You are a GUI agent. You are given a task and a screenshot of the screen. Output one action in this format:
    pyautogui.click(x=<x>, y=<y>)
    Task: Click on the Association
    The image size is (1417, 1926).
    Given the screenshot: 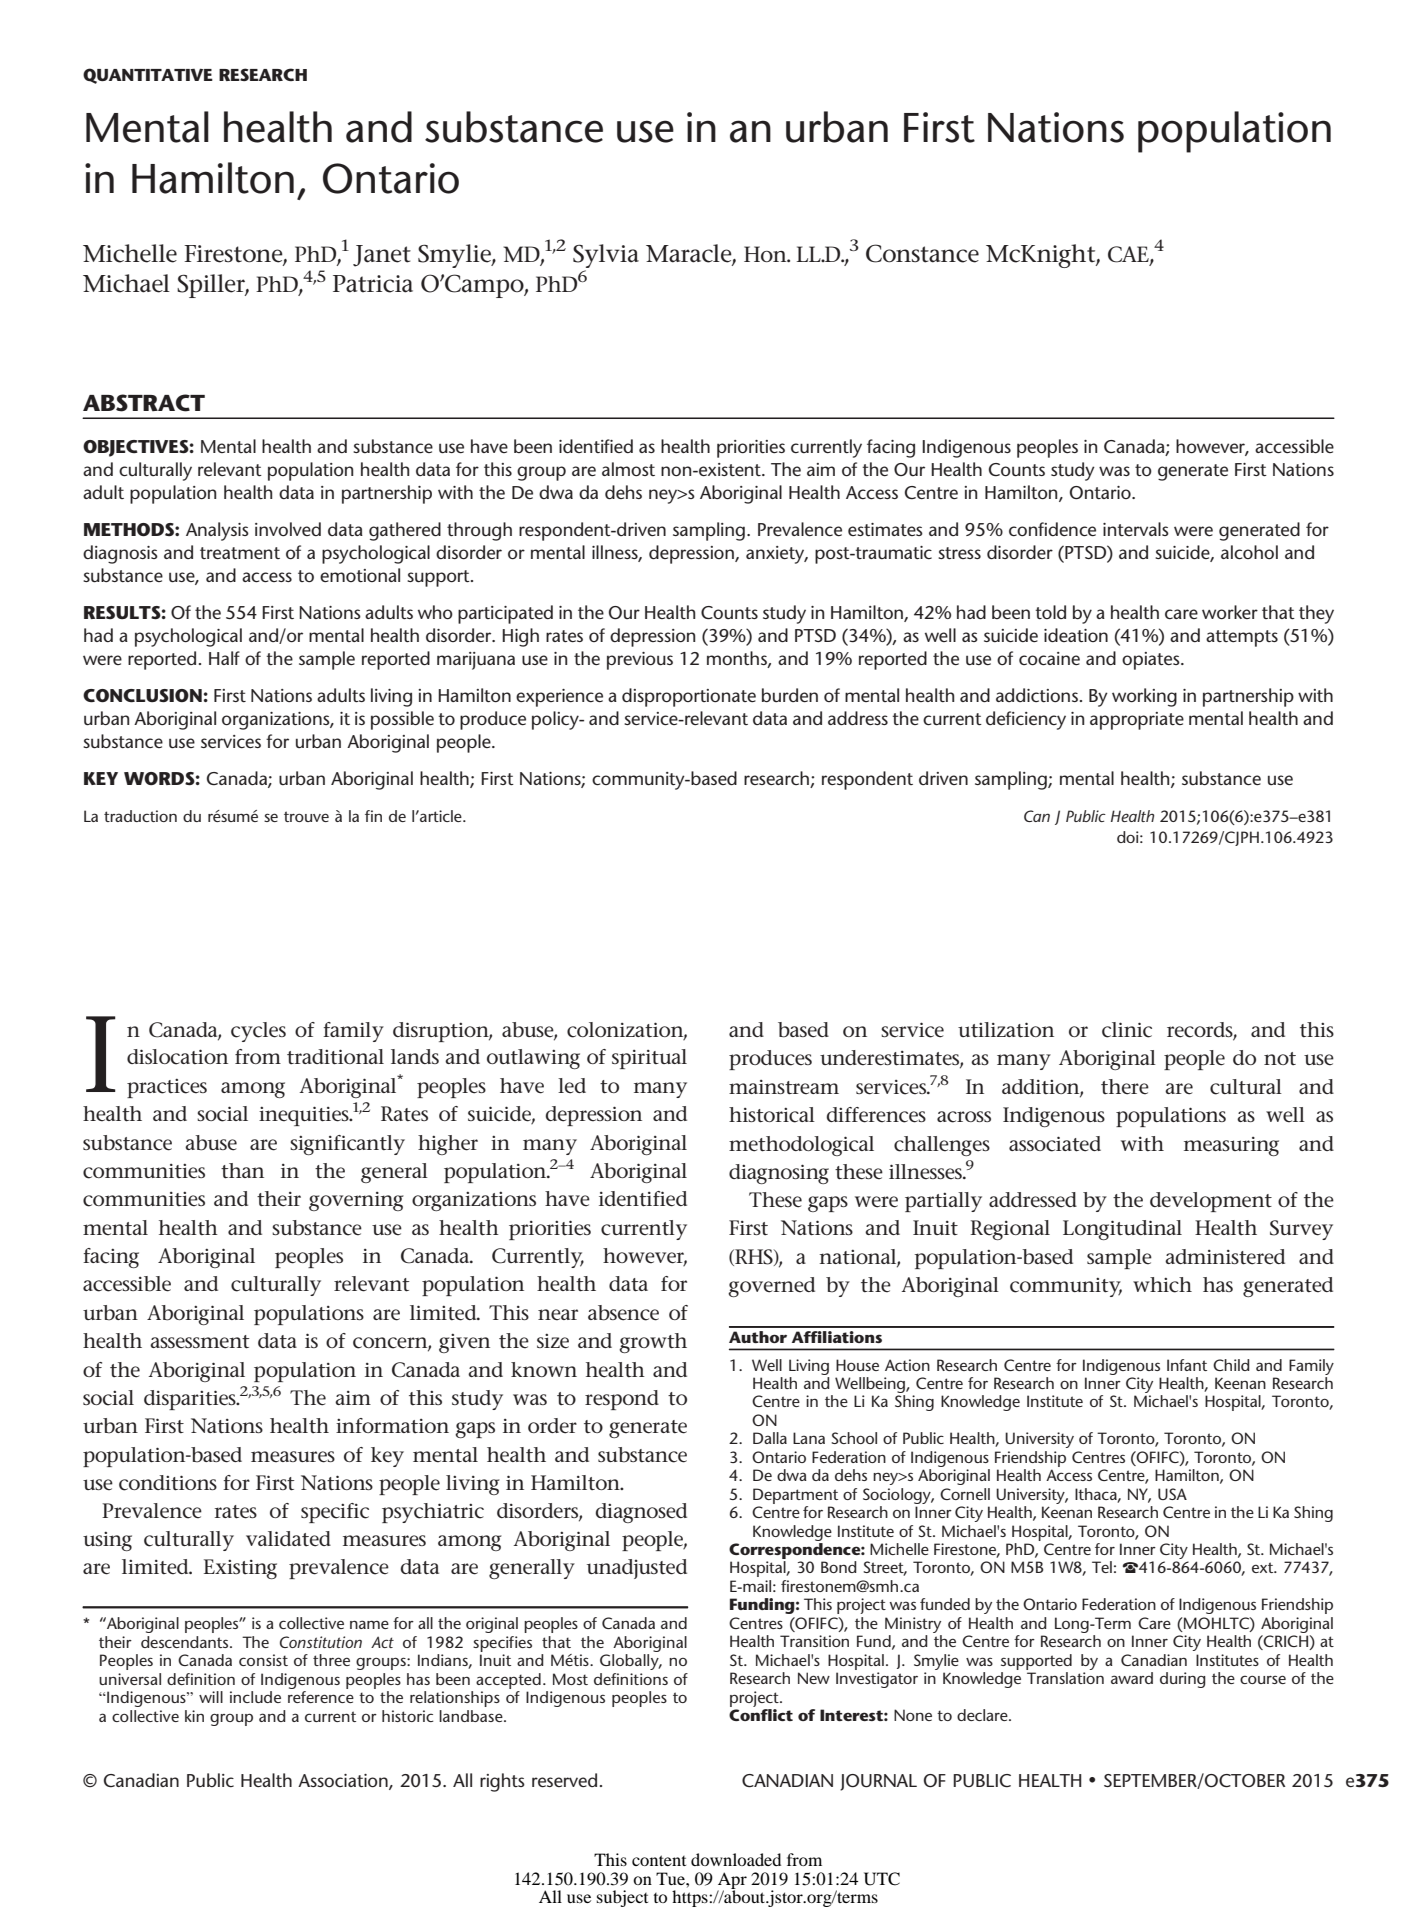 What is the action you would take?
    pyautogui.click(x=344, y=1781)
